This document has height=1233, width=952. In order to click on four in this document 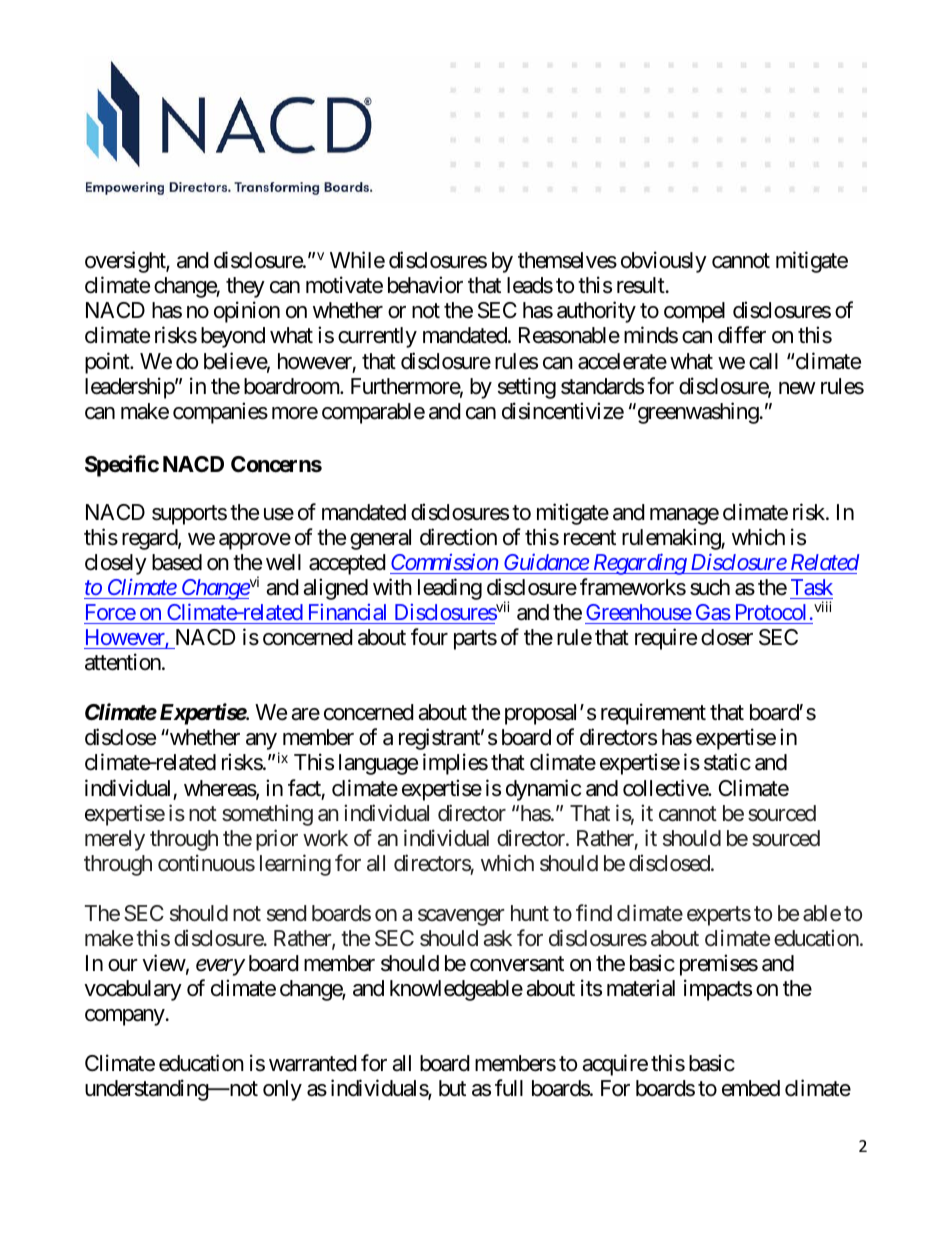, I will do `click(429, 637)`.
